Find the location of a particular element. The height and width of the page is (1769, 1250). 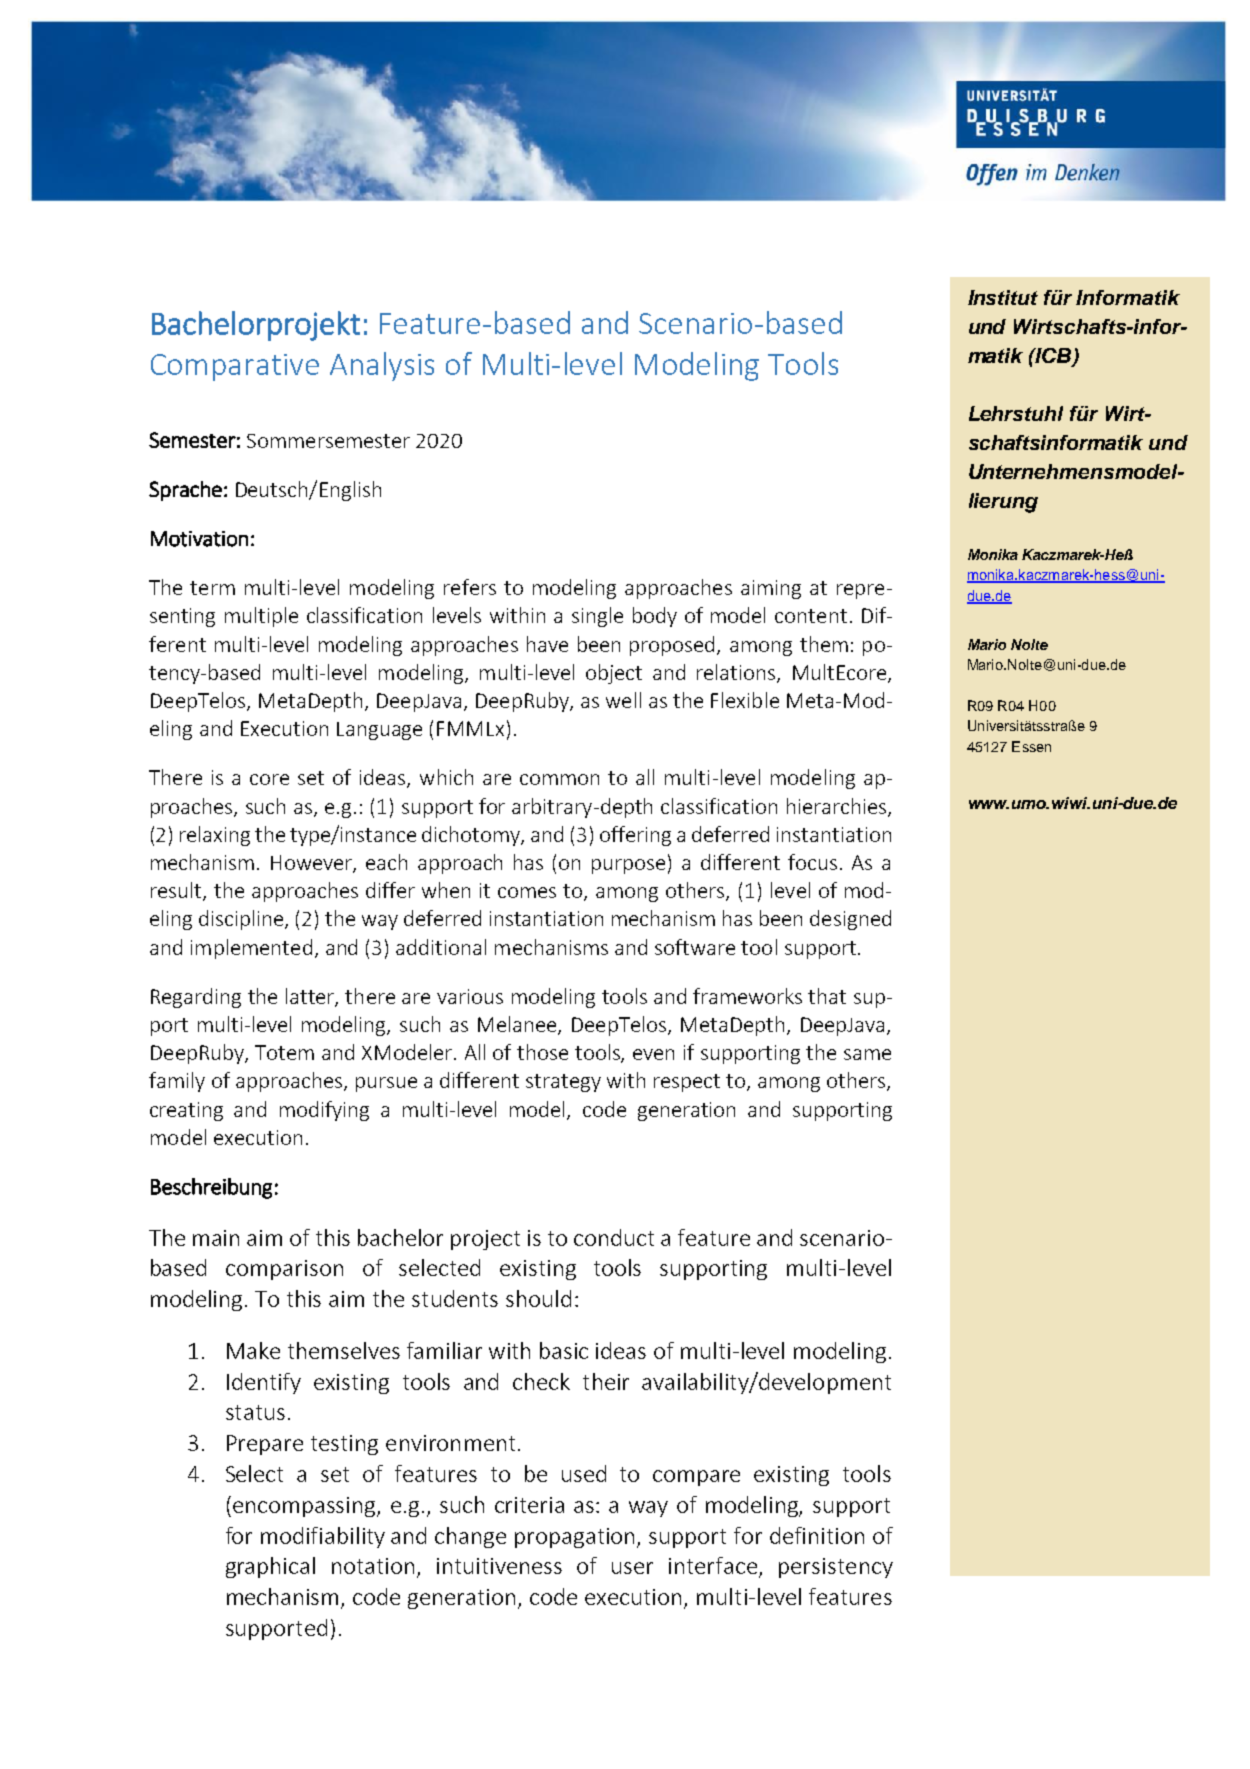

implemented is located at coordinates (251, 949).
